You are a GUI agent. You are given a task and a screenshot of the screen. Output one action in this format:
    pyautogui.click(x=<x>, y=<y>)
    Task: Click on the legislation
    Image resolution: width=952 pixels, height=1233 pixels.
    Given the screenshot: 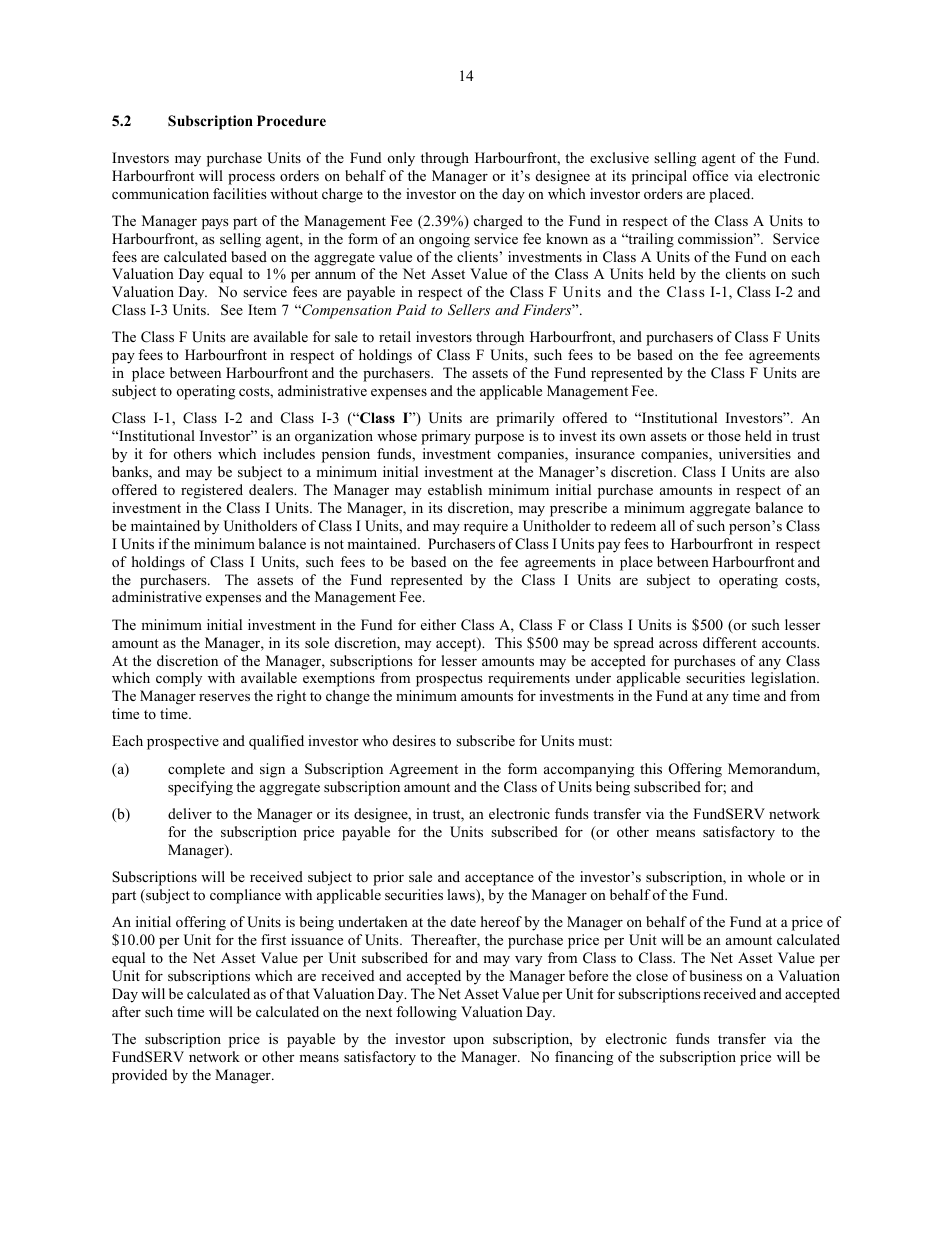 What is the action you would take?
    pyautogui.click(x=785, y=679)
